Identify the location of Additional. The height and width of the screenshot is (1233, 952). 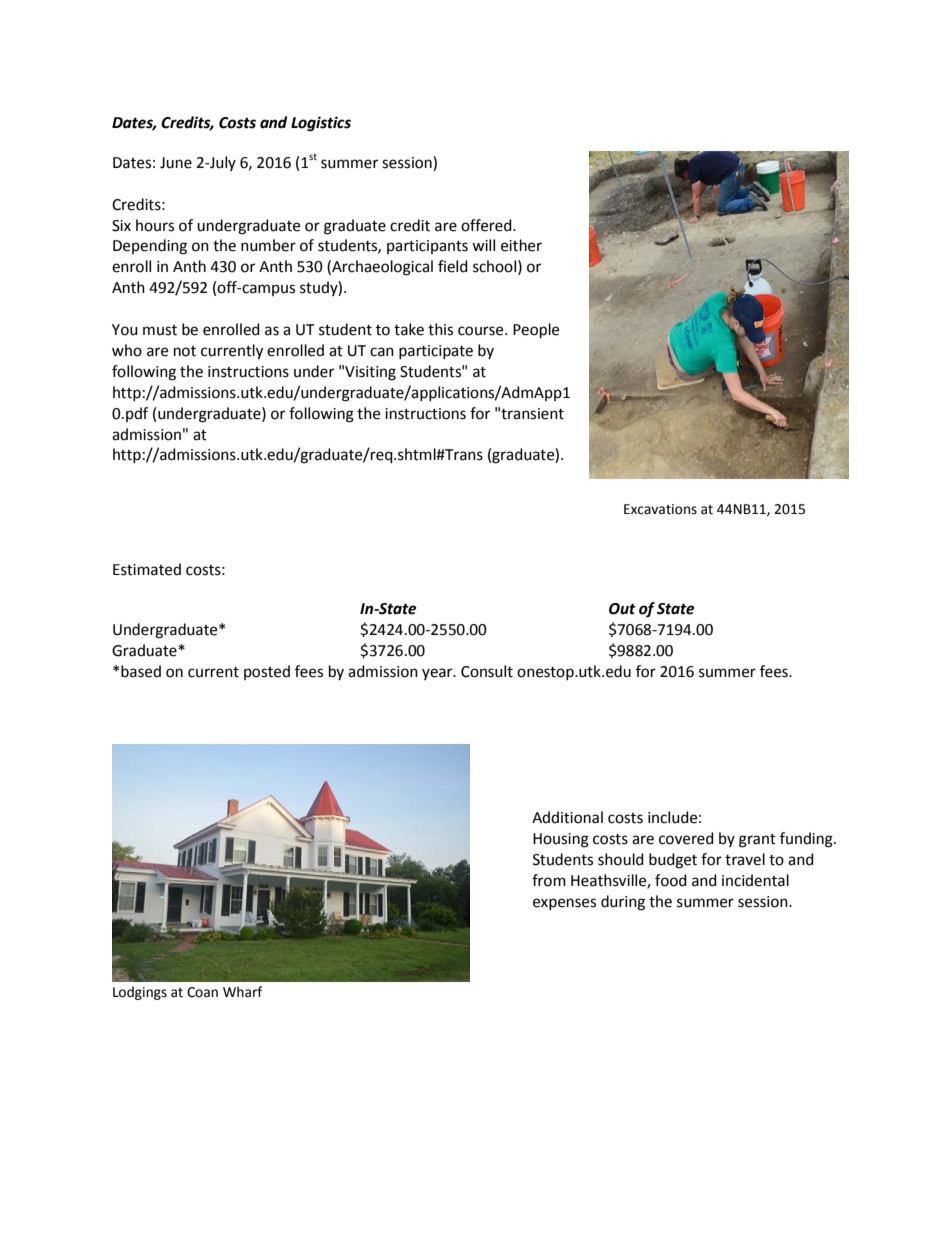
(567, 817).
